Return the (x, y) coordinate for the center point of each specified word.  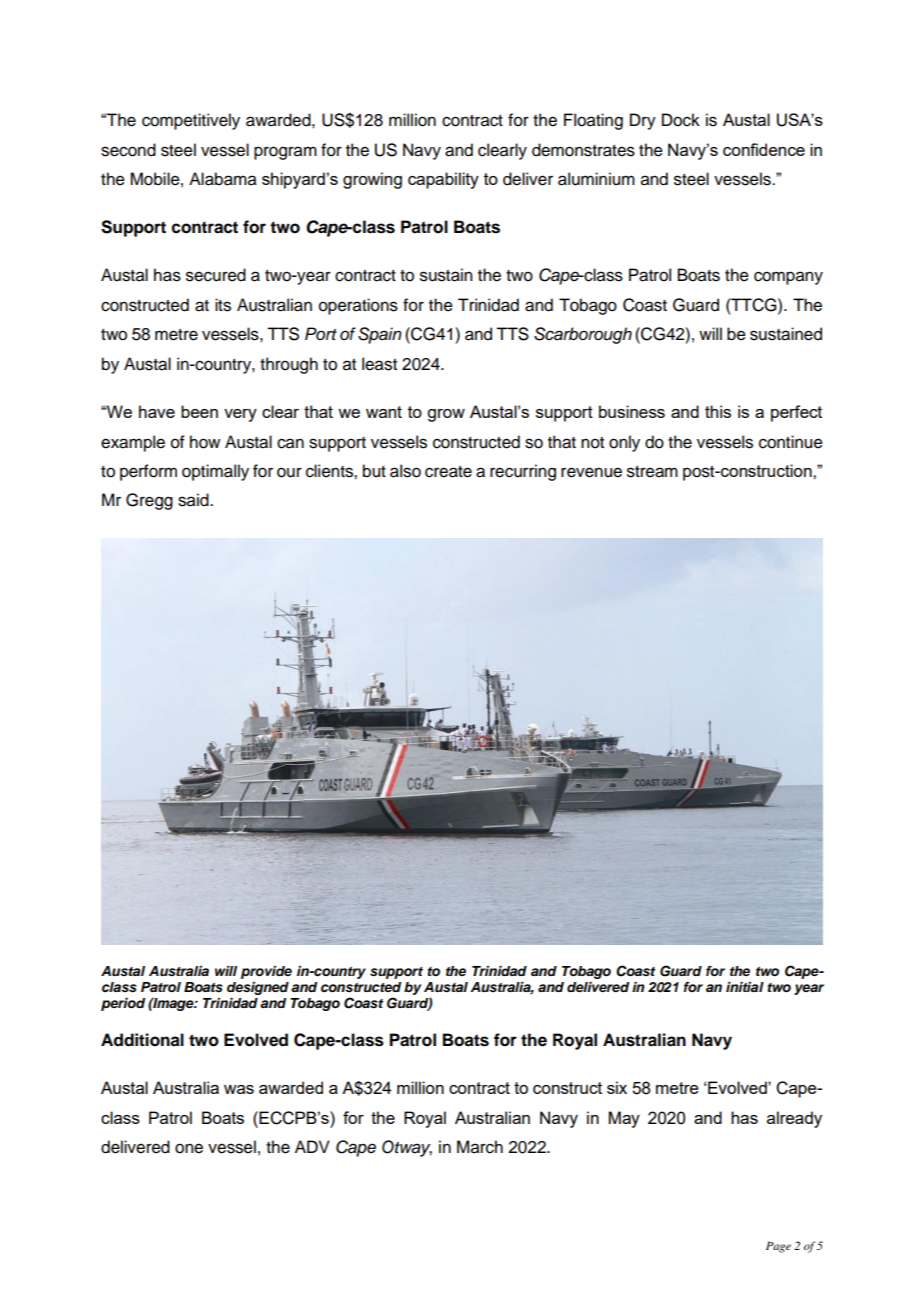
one (189, 1148)
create (448, 472)
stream (652, 472)
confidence (764, 149)
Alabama (223, 179)
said (194, 500)
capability (443, 180)
